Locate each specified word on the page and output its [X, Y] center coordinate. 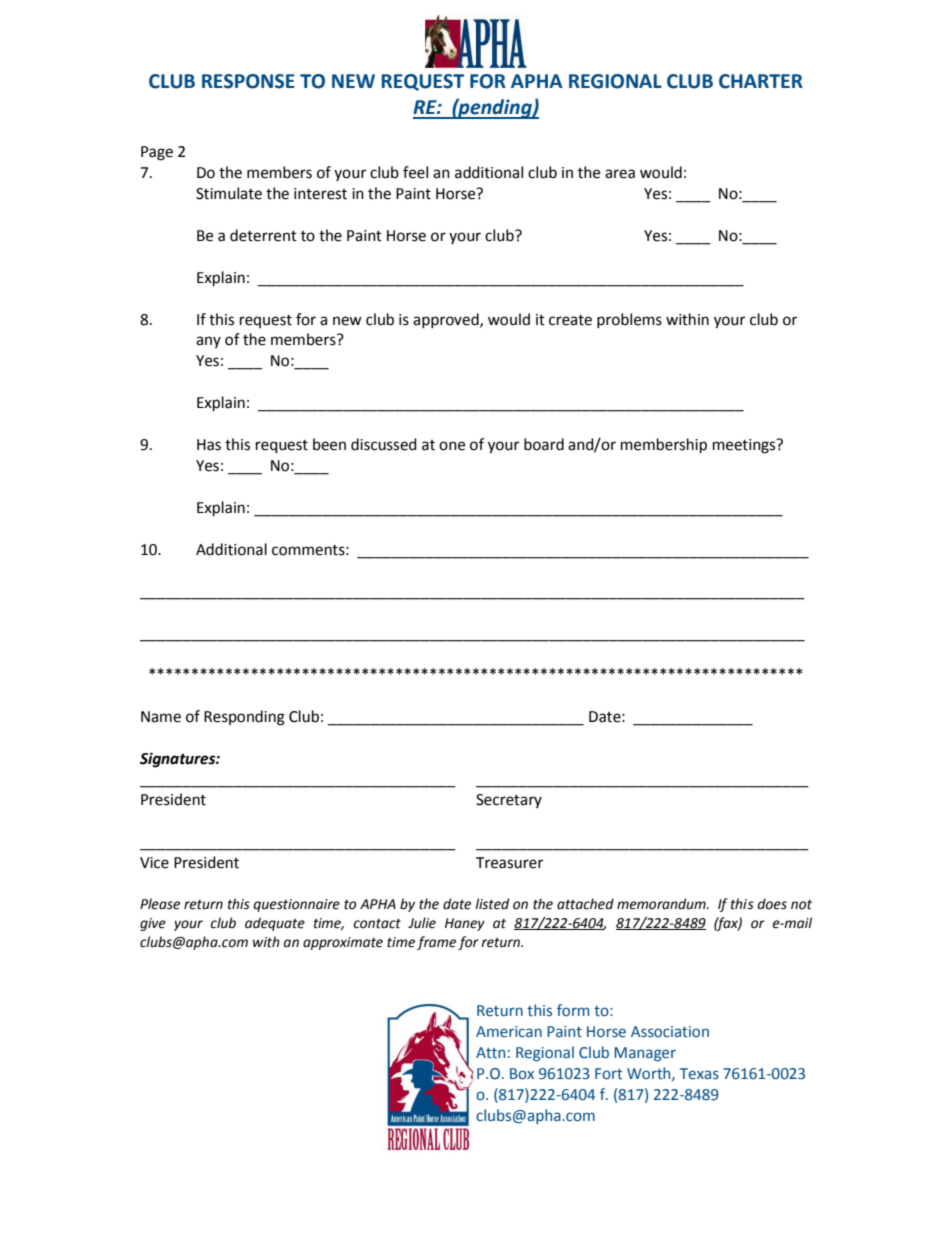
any [208, 342]
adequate [275, 924]
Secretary [509, 801]
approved [447, 320]
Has [209, 445]
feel [415, 172]
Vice [154, 863]
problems [629, 320]
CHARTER [761, 81]
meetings [745, 446]
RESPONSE [248, 81]
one [452, 446]
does [772, 904]
